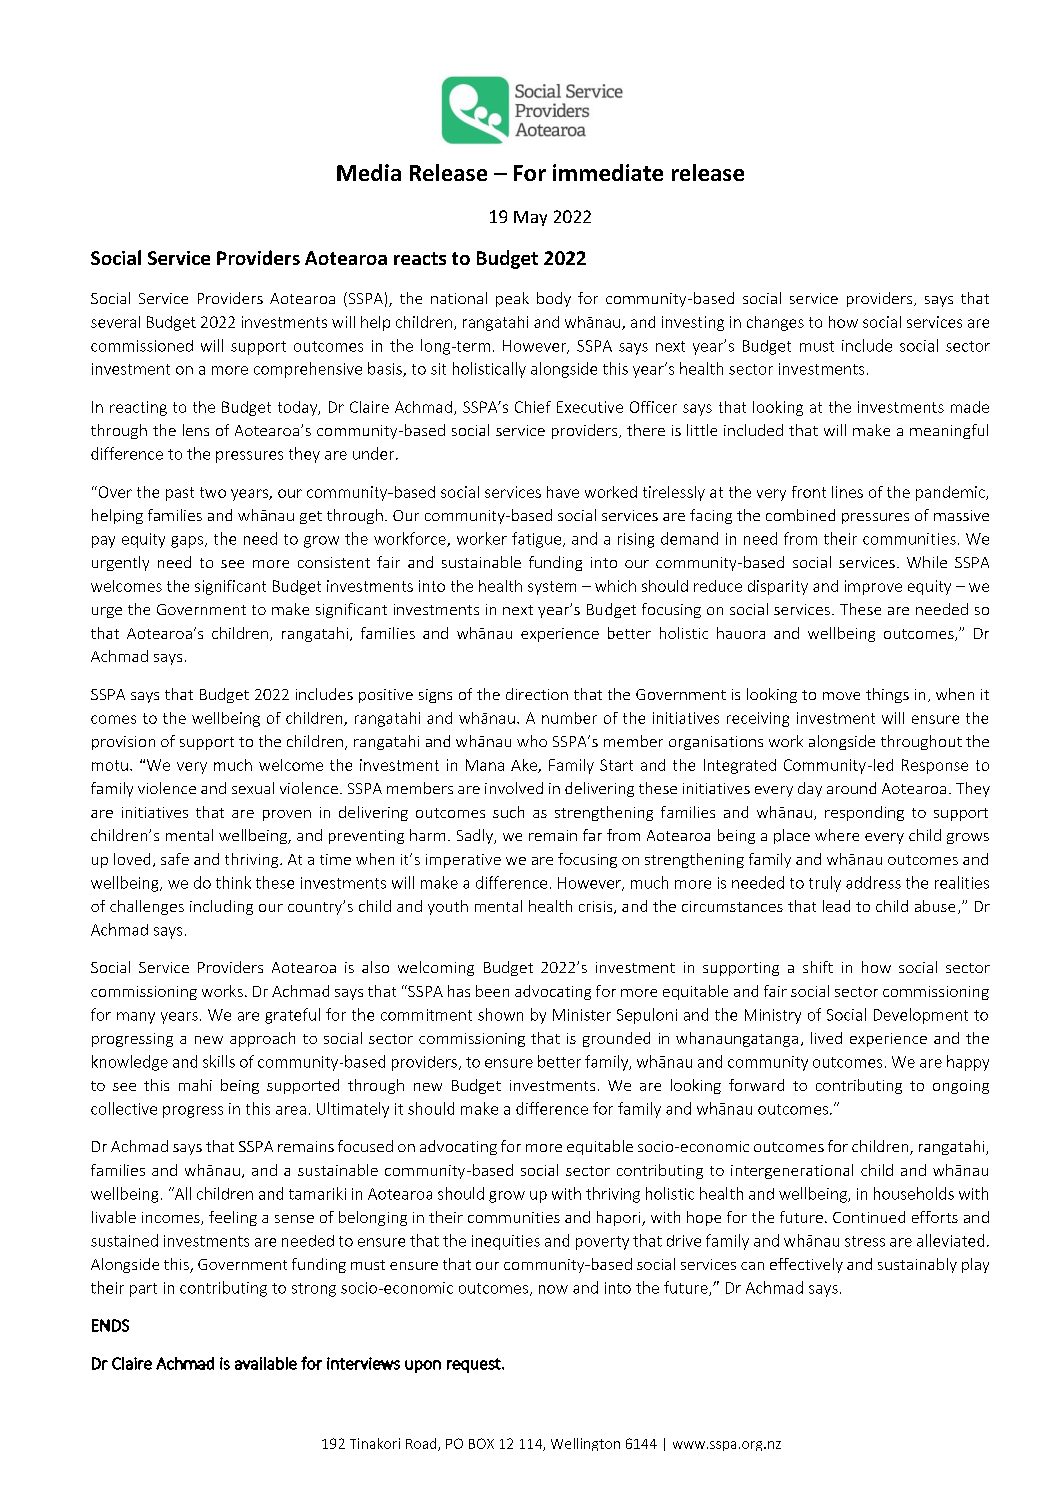  What do you see at coordinates (195, 1085) in the document?
I see `mahi` at bounding box center [195, 1085].
